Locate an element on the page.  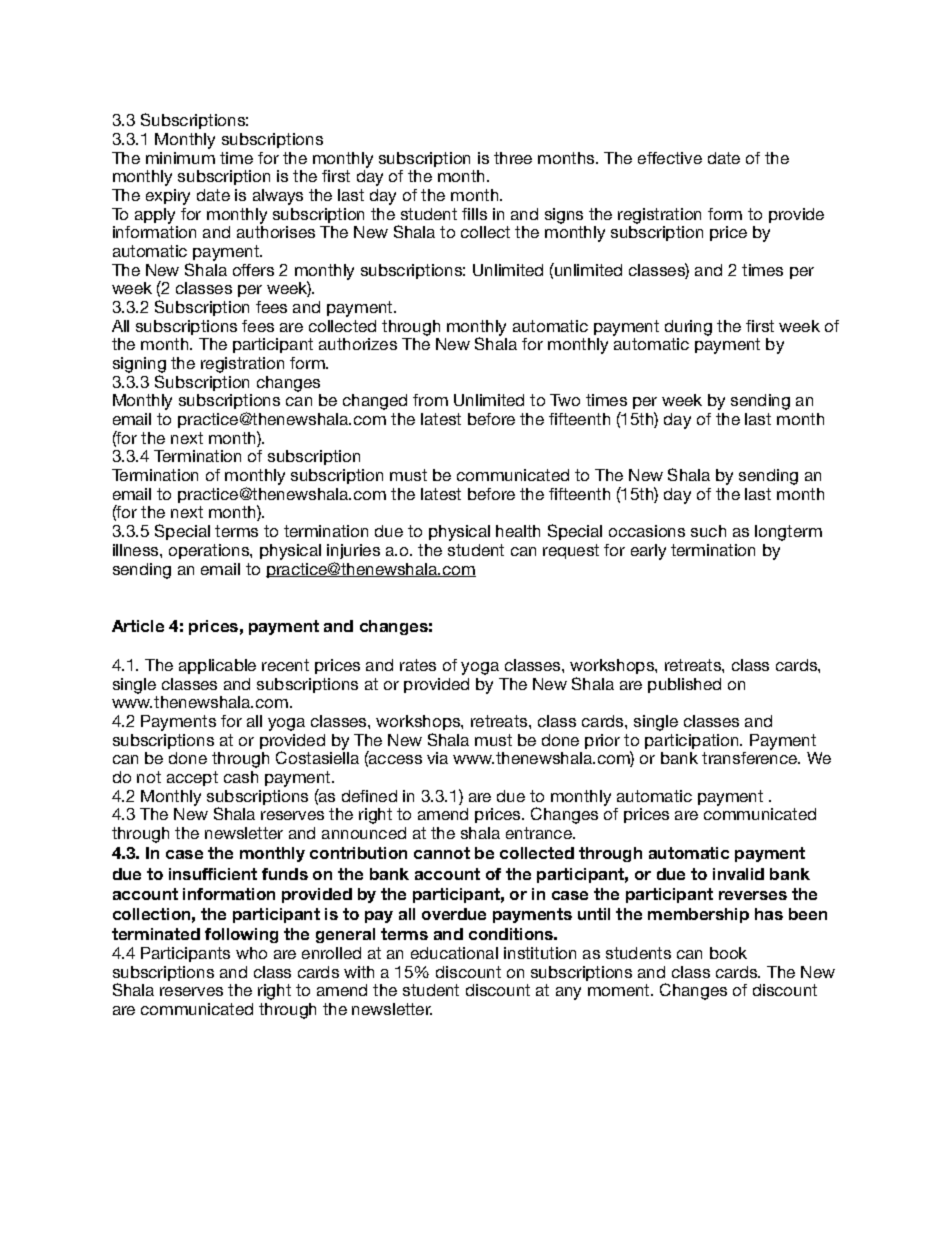
expiry is located at coordinates (168, 197).
